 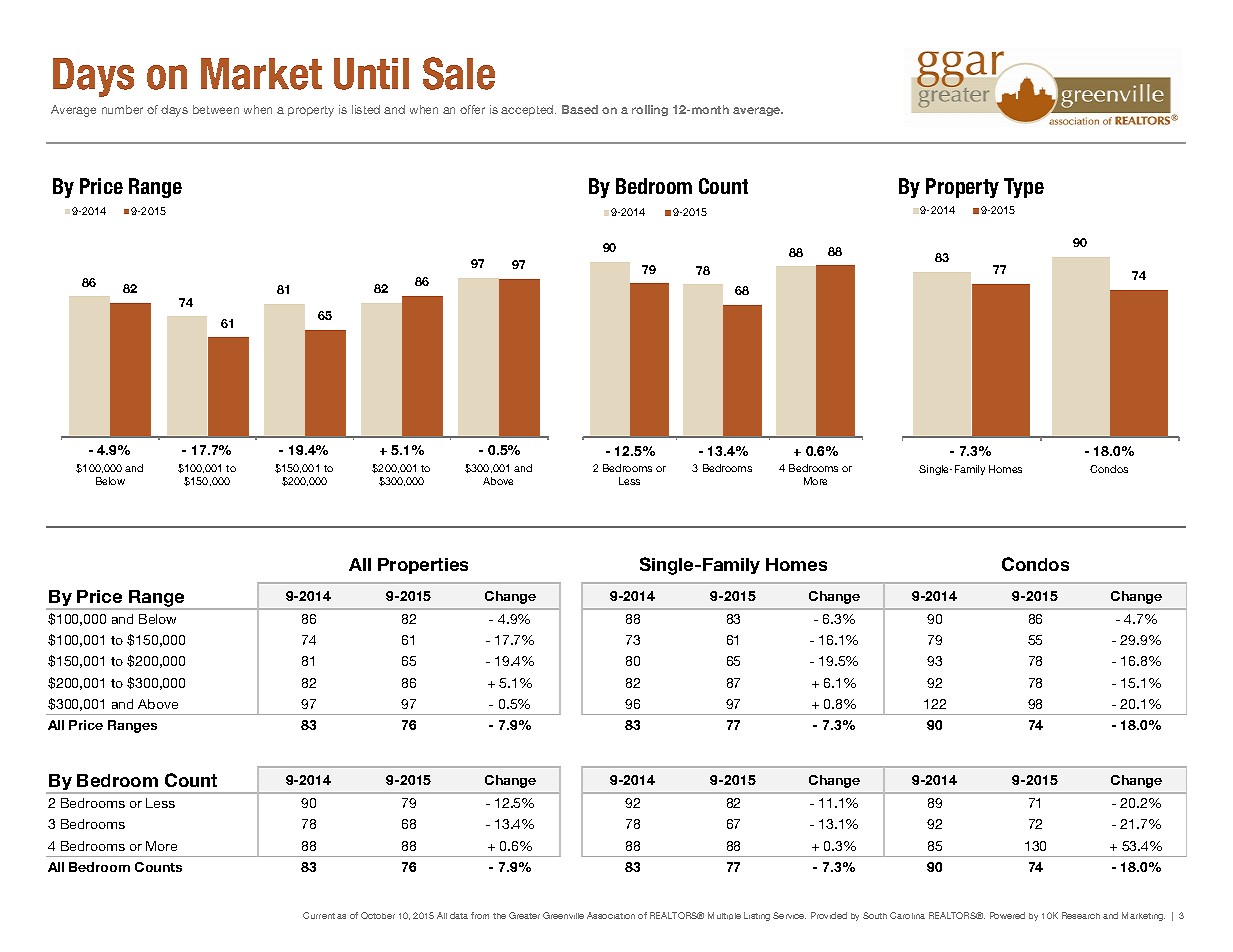 I want to click on accepted, so click(x=528, y=110).
